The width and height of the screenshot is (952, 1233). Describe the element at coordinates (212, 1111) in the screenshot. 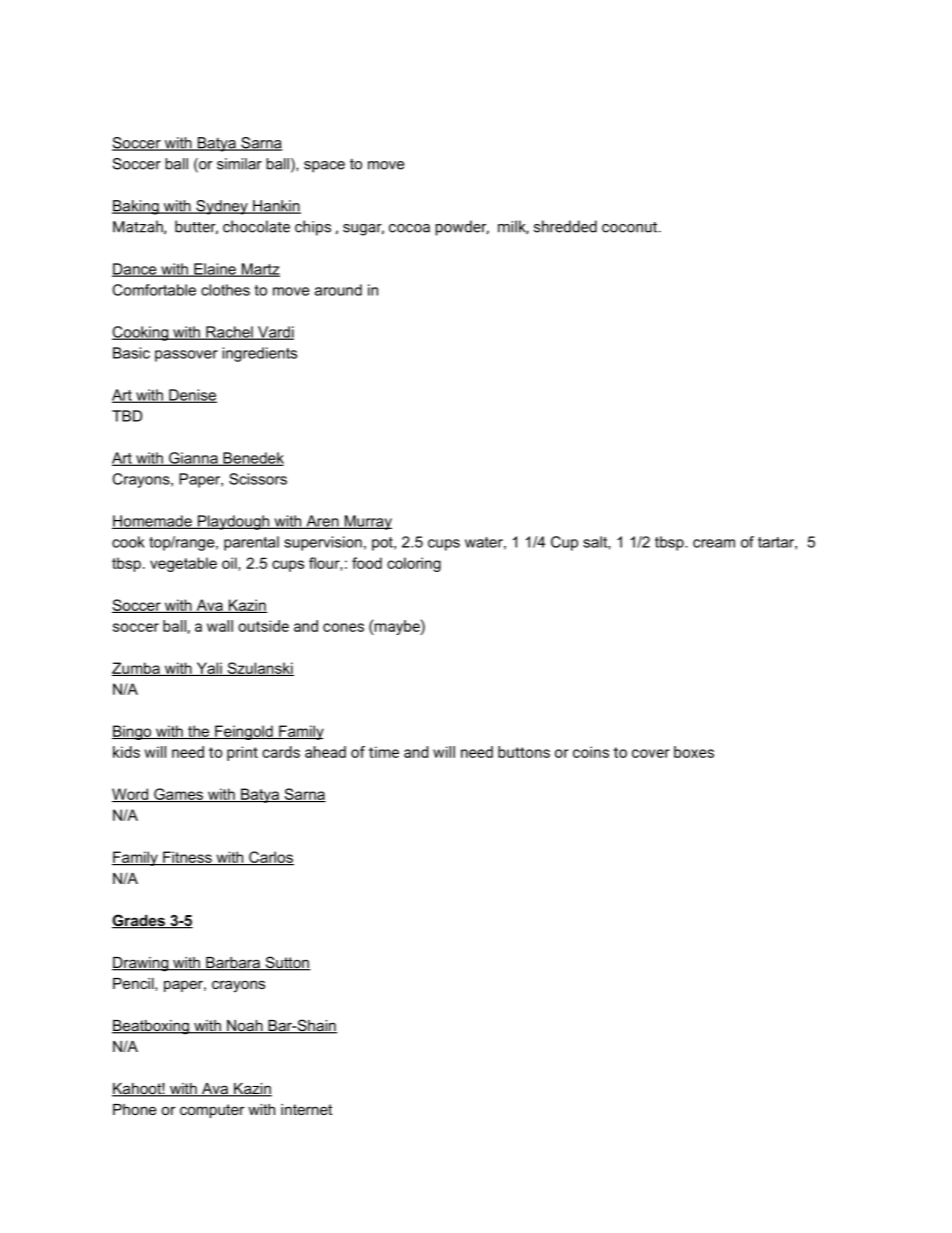

I see `computer` at that location.
